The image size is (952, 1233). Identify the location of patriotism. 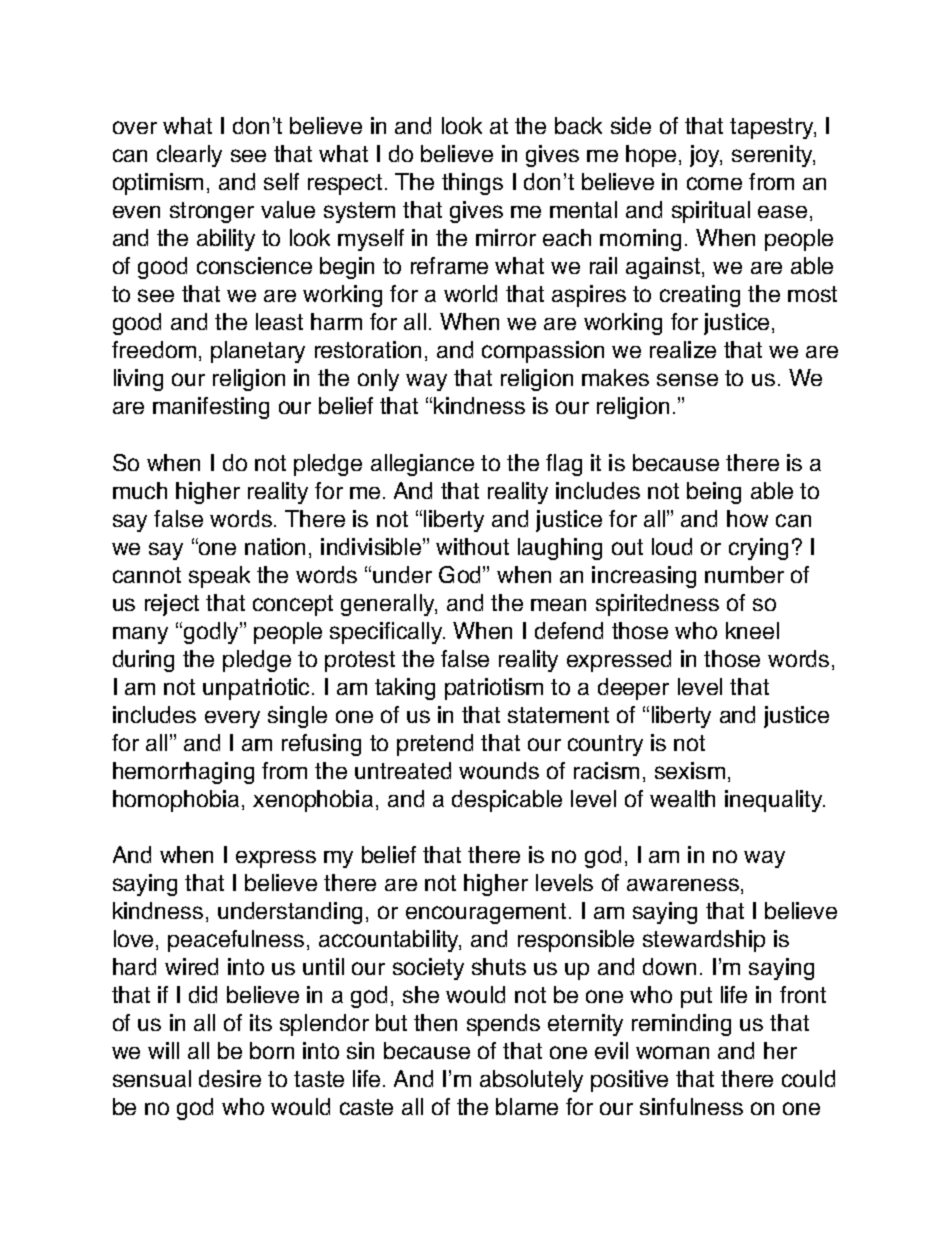
(494, 689).
